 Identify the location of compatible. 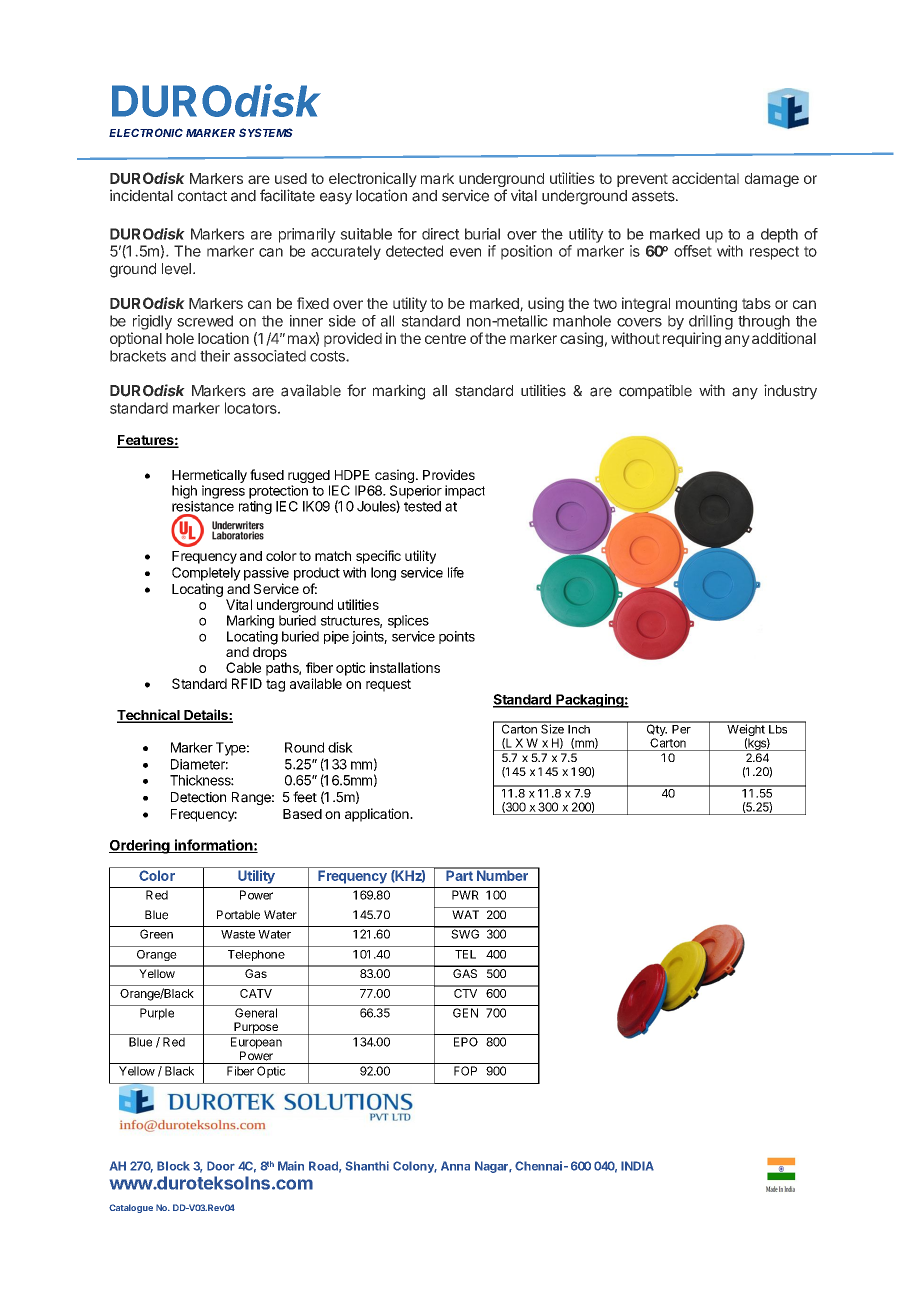
(655, 391).
